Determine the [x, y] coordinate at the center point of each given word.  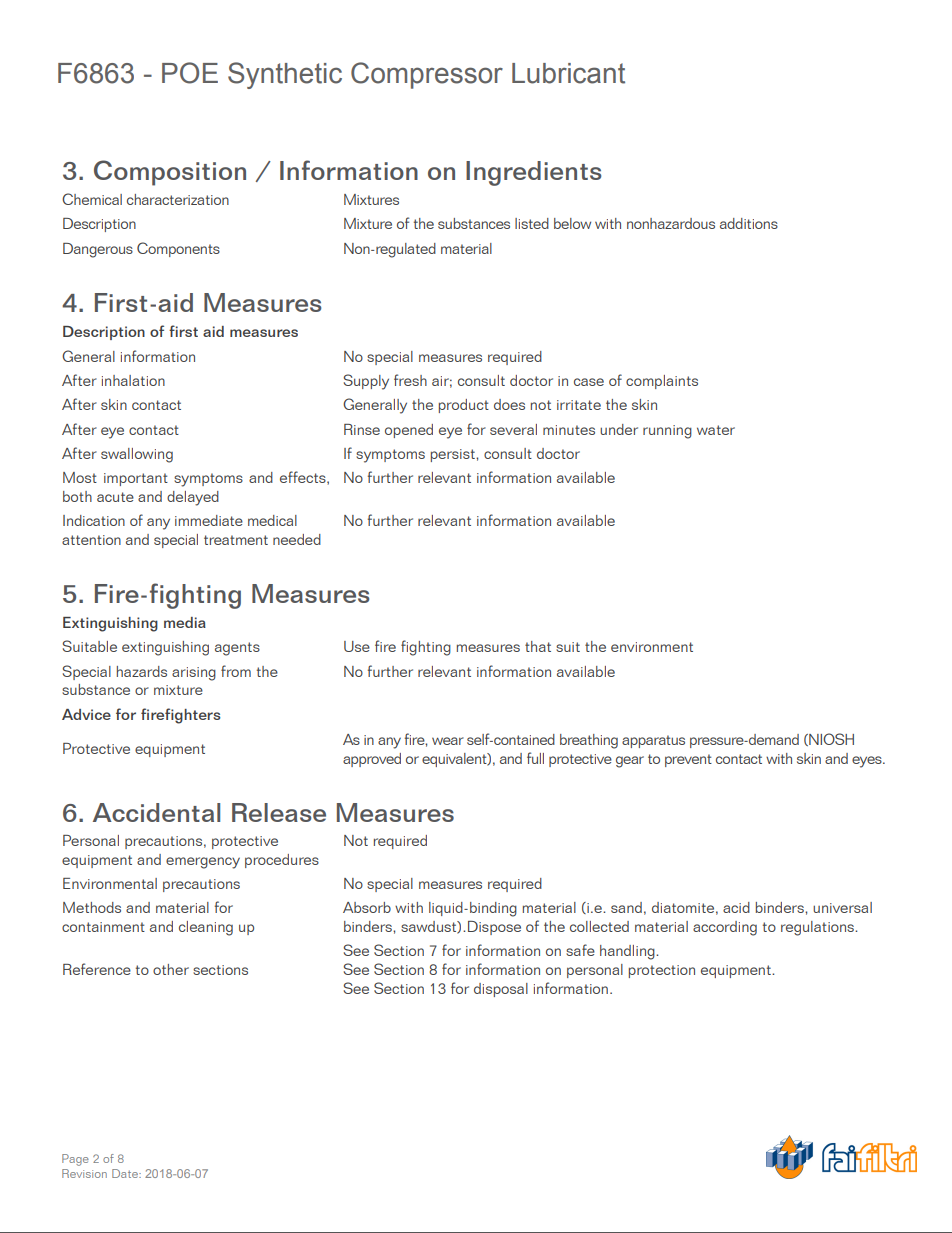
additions [749, 223]
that [538, 646]
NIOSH [830, 739]
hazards [142, 671]
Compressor [427, 75]
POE [190, 73]
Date [126, 1173]
